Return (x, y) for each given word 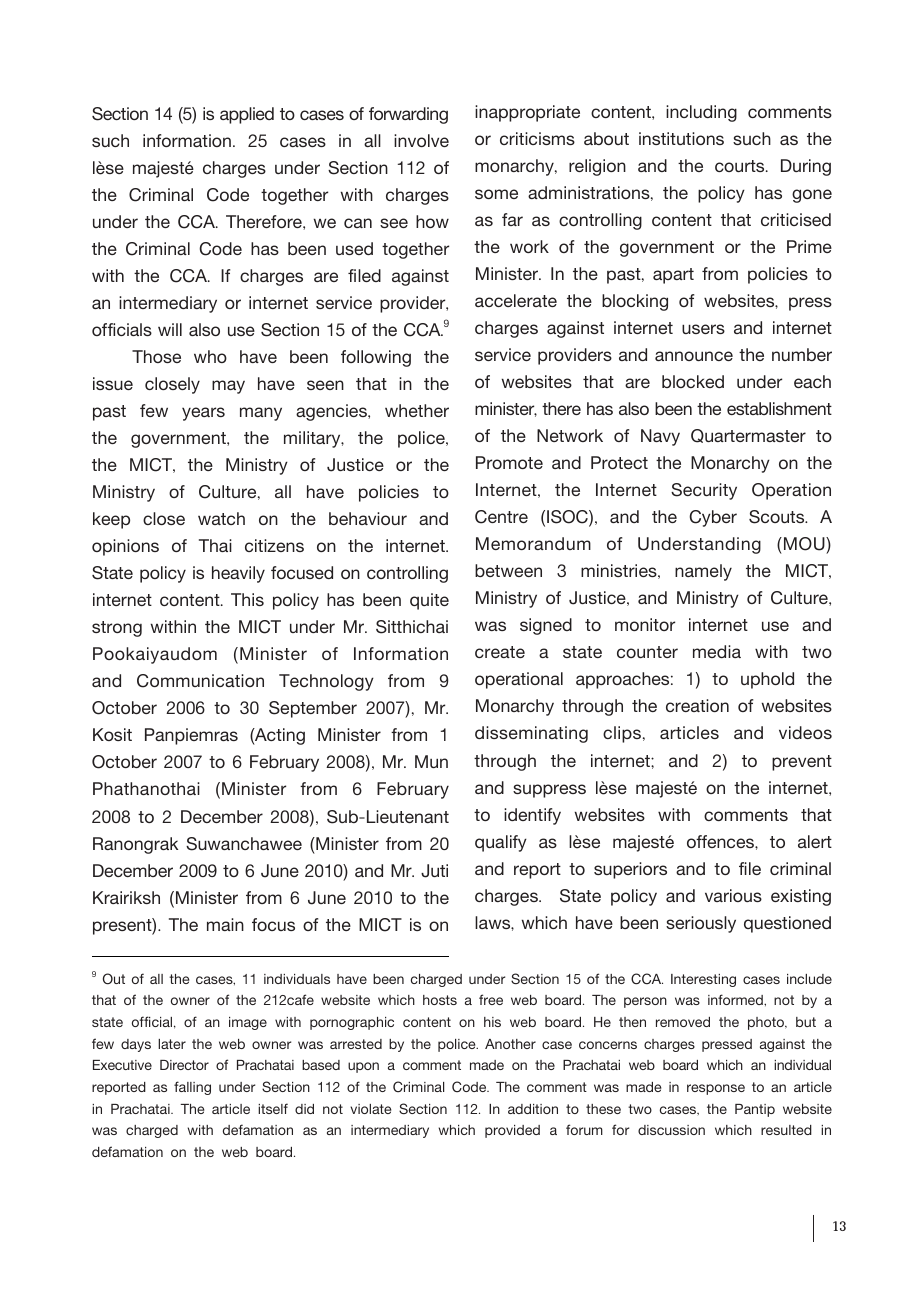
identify (532, 816)
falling (192, 1088)
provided (512, 1131)
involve (421, 140)
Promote (509, 462)
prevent (802, 763)
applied (247, 115)
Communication (200, 681)
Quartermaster (748, 436)
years (203, 414)
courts (741, 166)
